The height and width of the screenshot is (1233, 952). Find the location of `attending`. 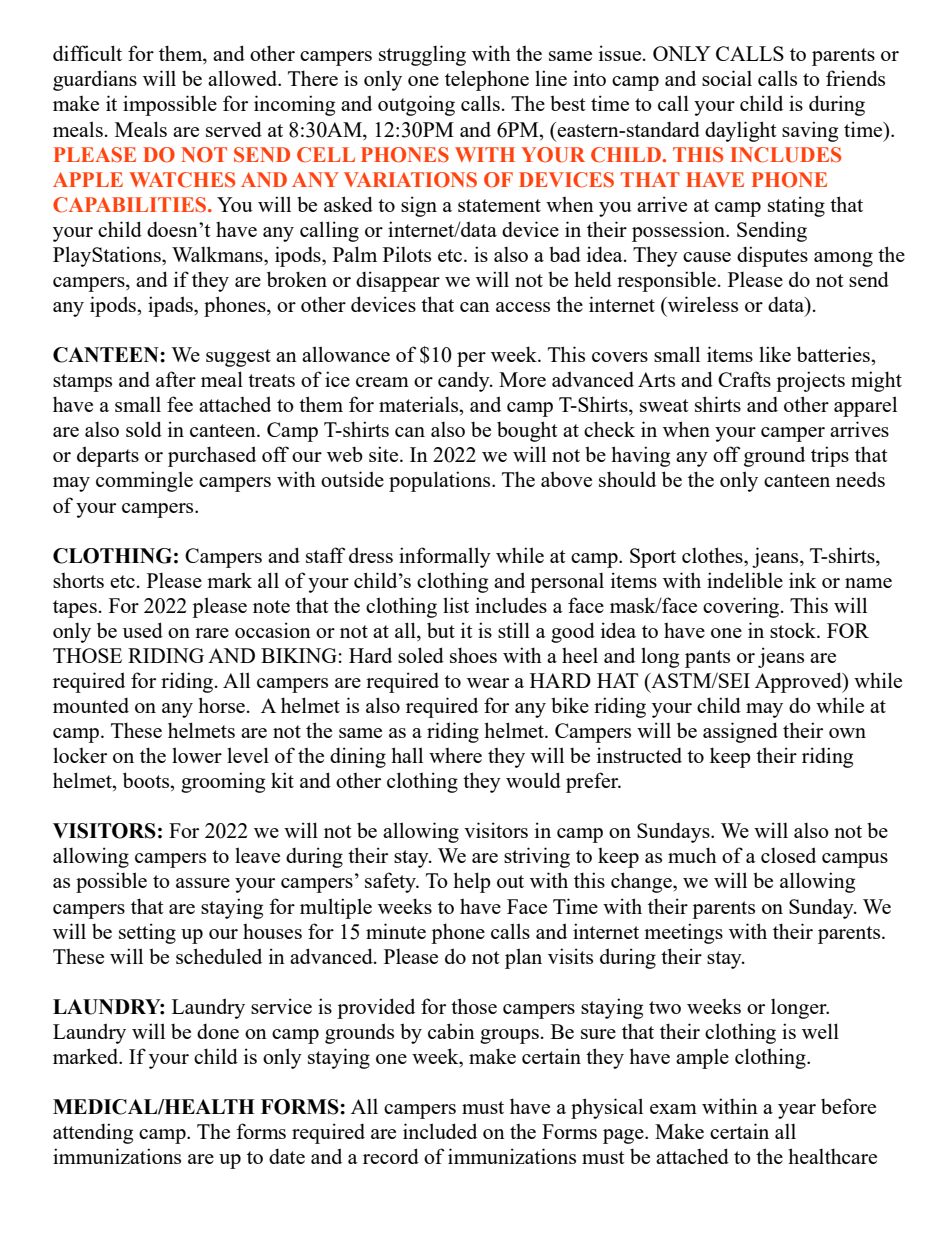

attending is located at coordinates (93, 1133).
